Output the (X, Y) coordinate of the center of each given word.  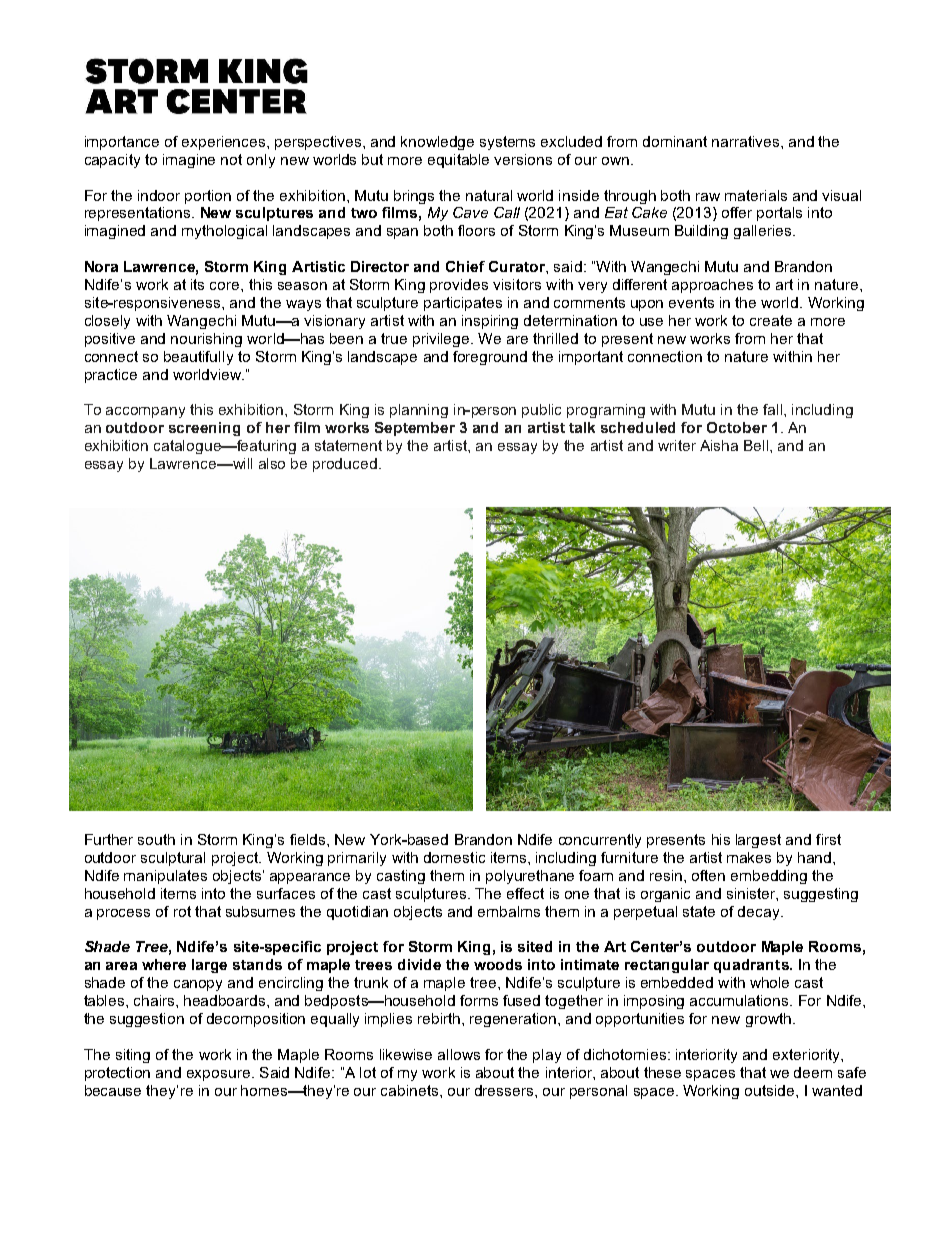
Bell (757, 445)
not (231, 159)
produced (345, 465)
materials (756, 195)
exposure (218, 1075)
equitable (458, 161)
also (272, 463)
